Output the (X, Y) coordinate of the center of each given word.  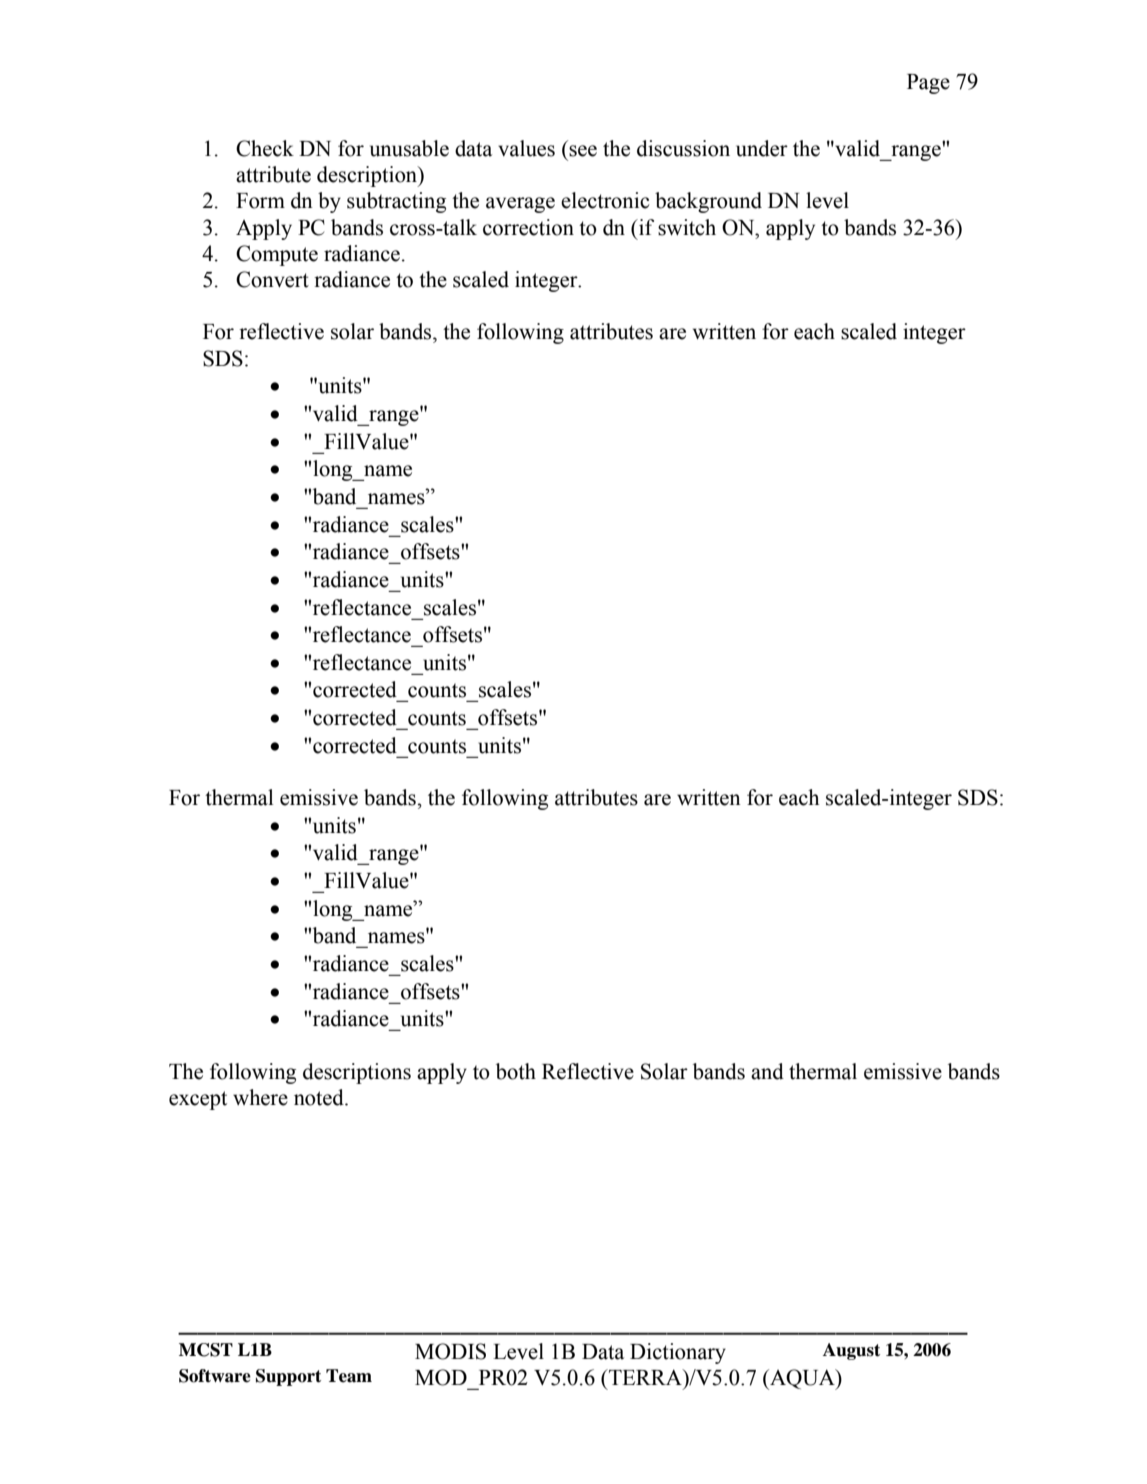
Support (288, 1377)
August (851, 1351)
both (516, 1071)
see (583, 151)
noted (320, 1097)
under (762, 148)
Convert (272, 279)
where (260, 1097)
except (198, 1100)
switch (687, 227)
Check (265, 148)
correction (528, 227)
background (708, 202)
